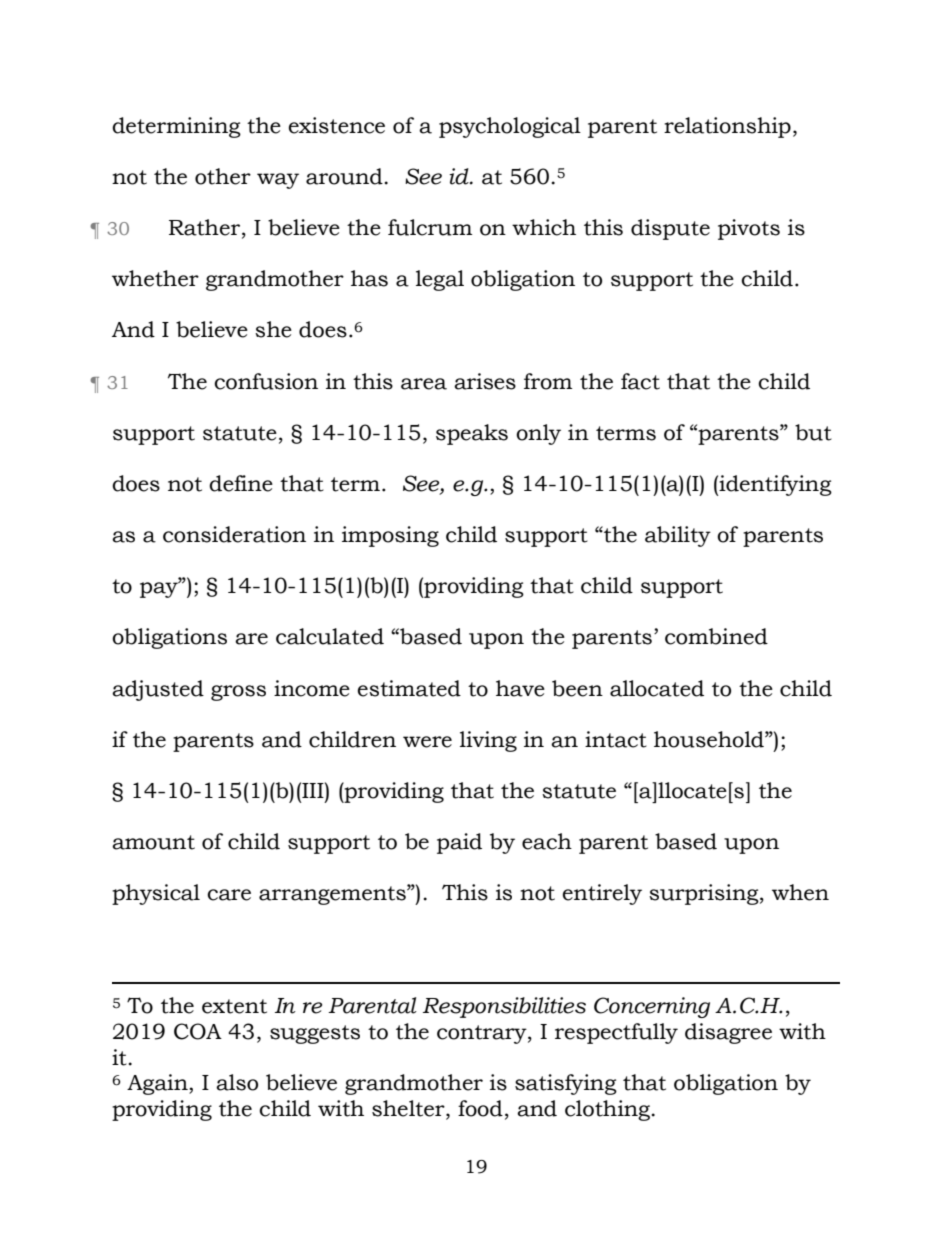 The width and height of the screenshot is (952, 1233). What do you see at coordinates (710, 739) in the screenshot?
I see `household` at bounding box center [710, 739].
